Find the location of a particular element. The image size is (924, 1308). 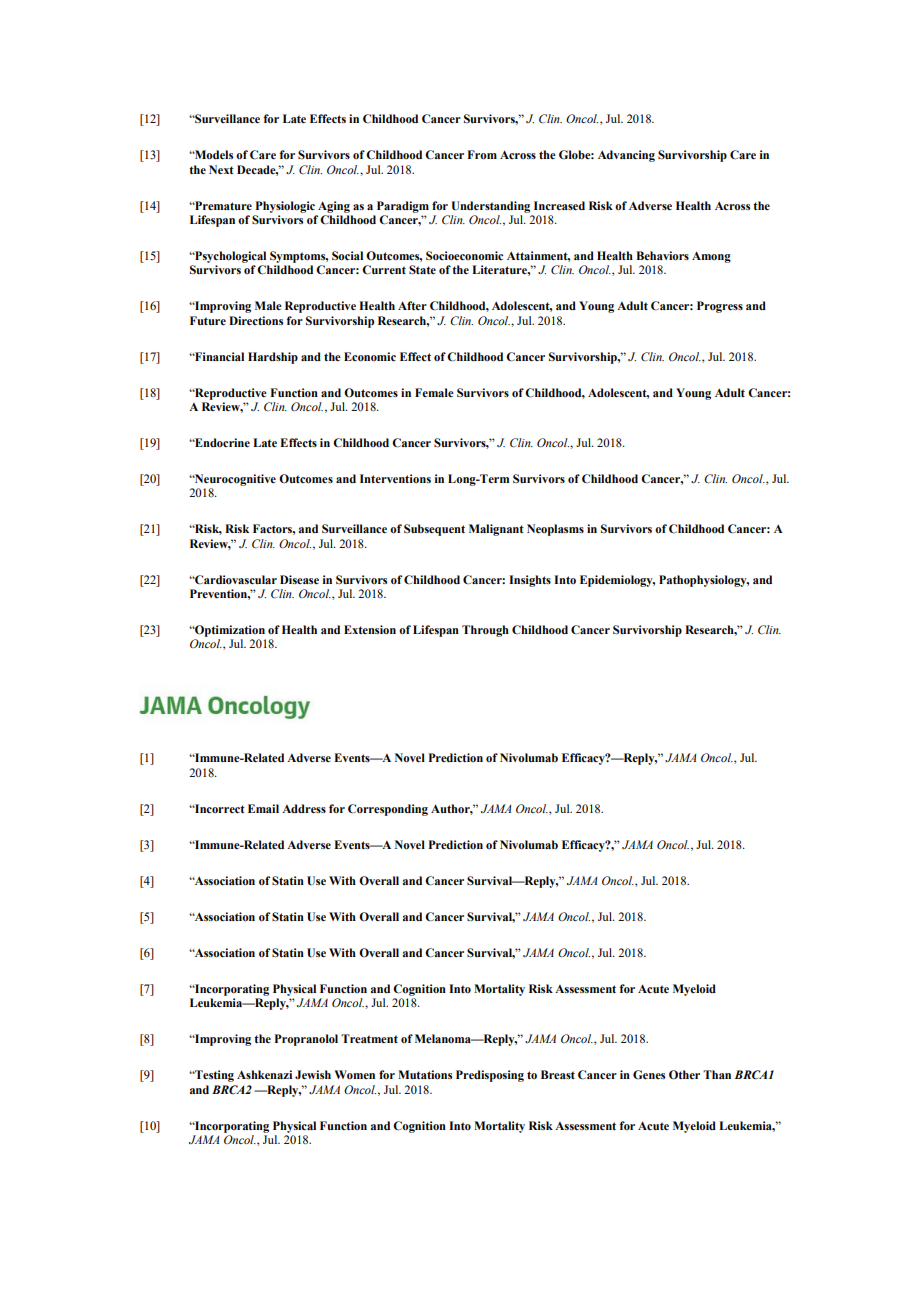

Neoplasms is located at coordinates (555, 530).
